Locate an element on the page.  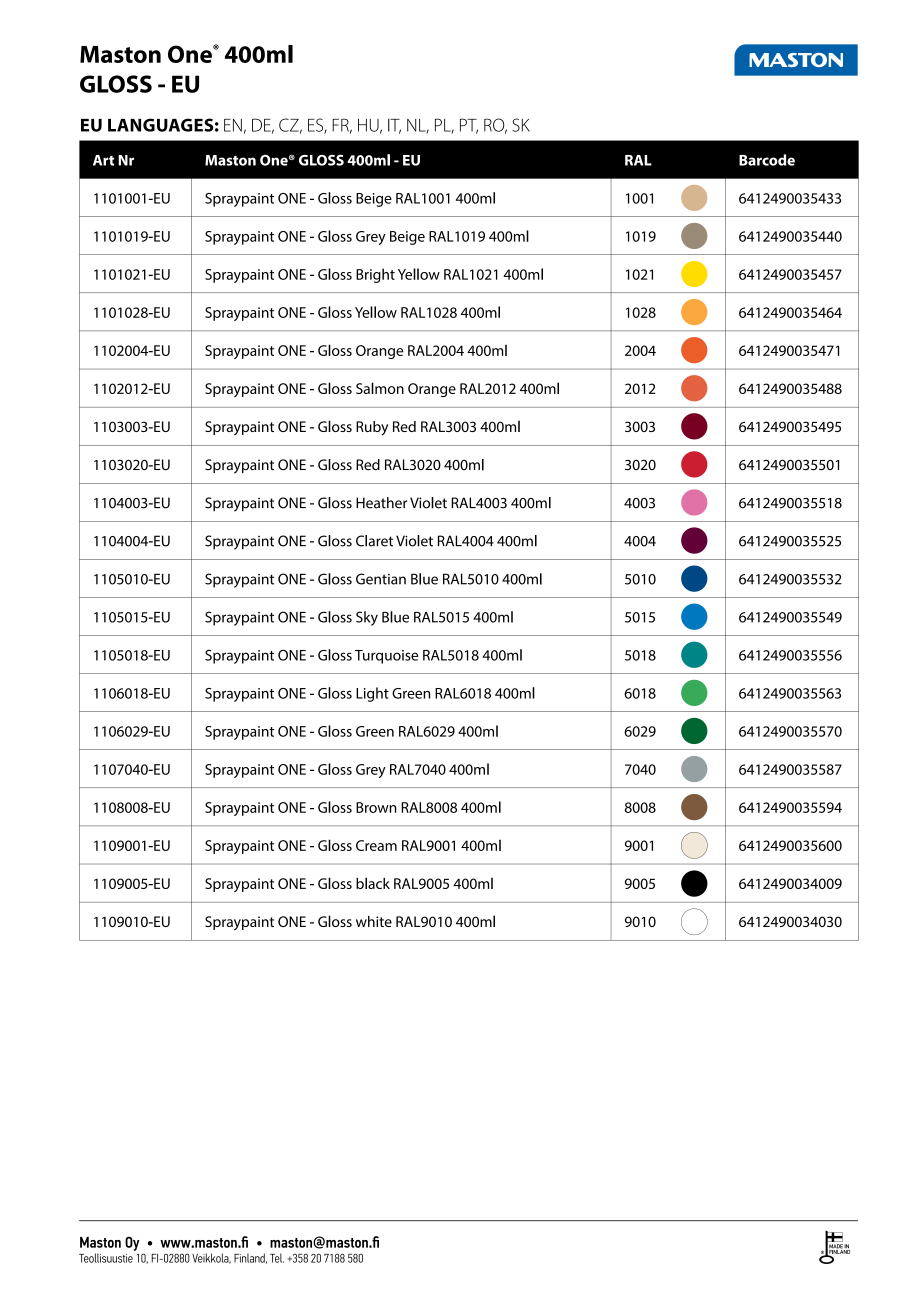
black is located at coordinates (373, 883).
